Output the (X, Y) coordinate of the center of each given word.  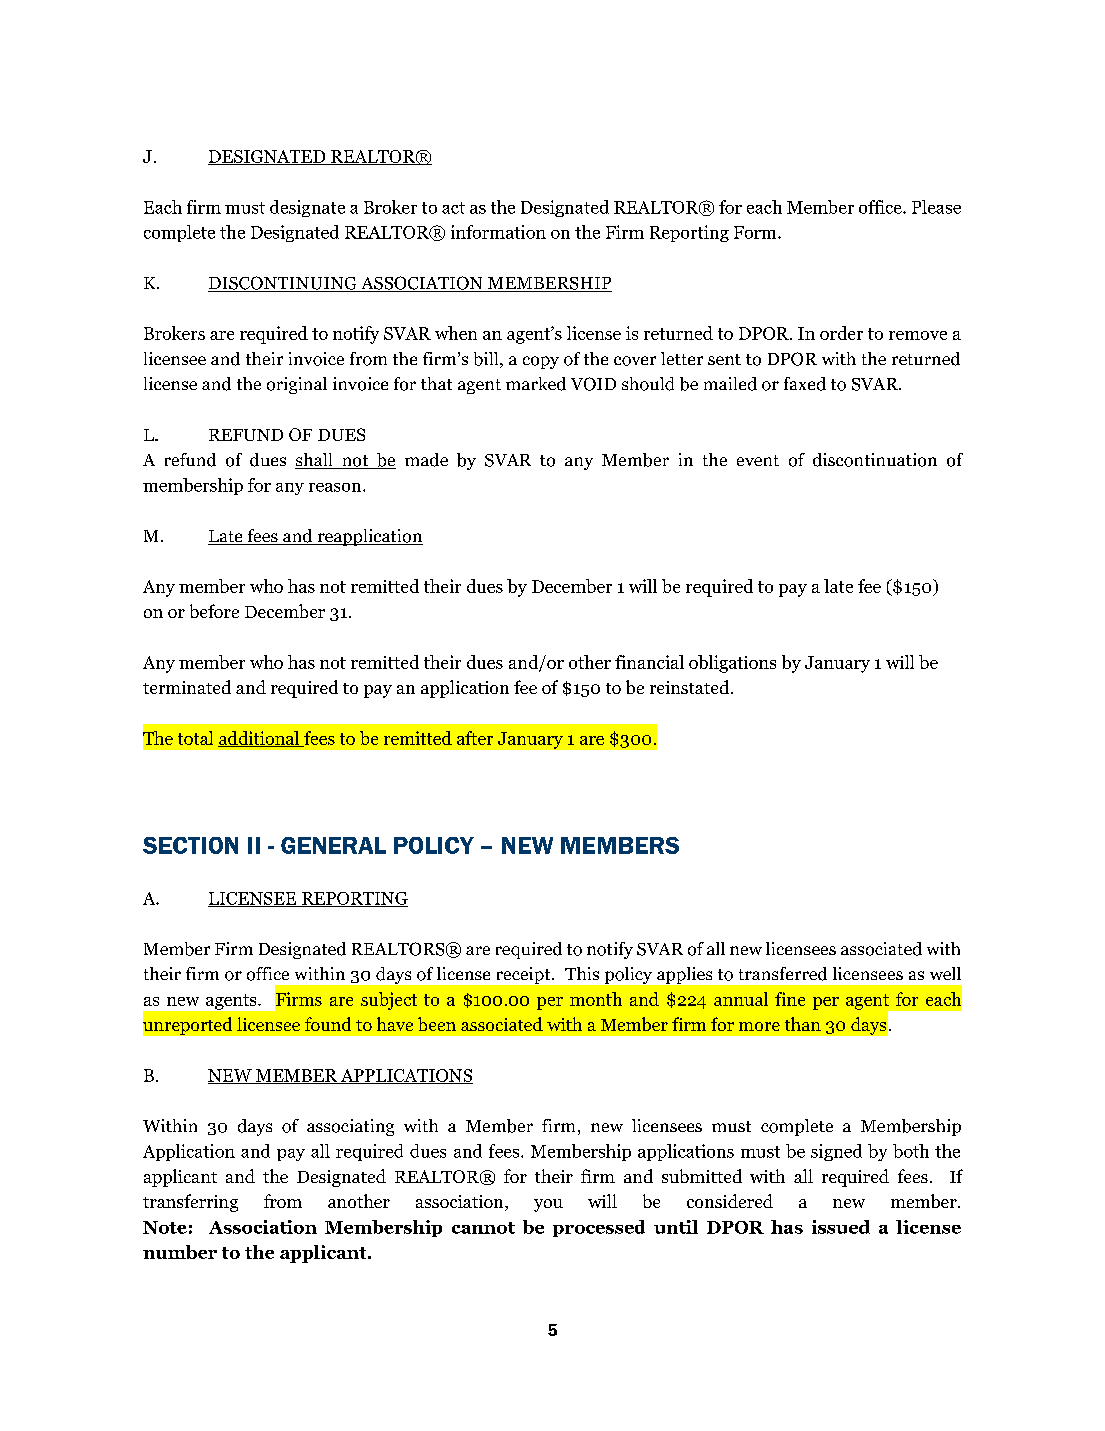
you (548, 1205)
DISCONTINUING (283, 284)
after (475, 738)
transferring (190, 1203)
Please (936, 207)
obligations (732, 664)
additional (260, 739)
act (453, 208)
